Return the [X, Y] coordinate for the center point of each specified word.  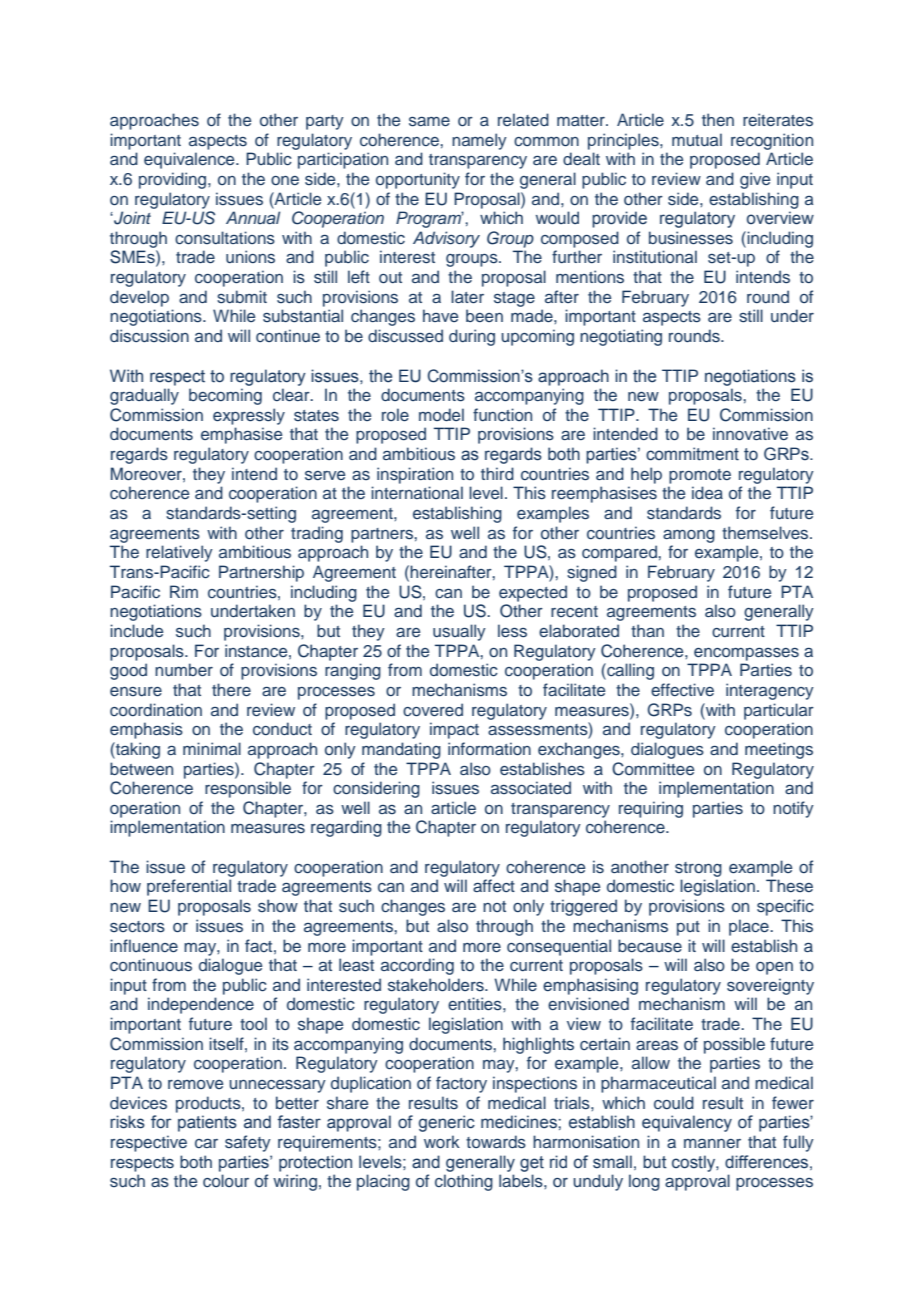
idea [707, 492]
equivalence [190, 160]
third [497, 473]
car [206, 1143]
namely [479, 141]
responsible [248, 789]
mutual [697, 139]
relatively [179, 553]
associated [531, 788]
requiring [651, 809]
